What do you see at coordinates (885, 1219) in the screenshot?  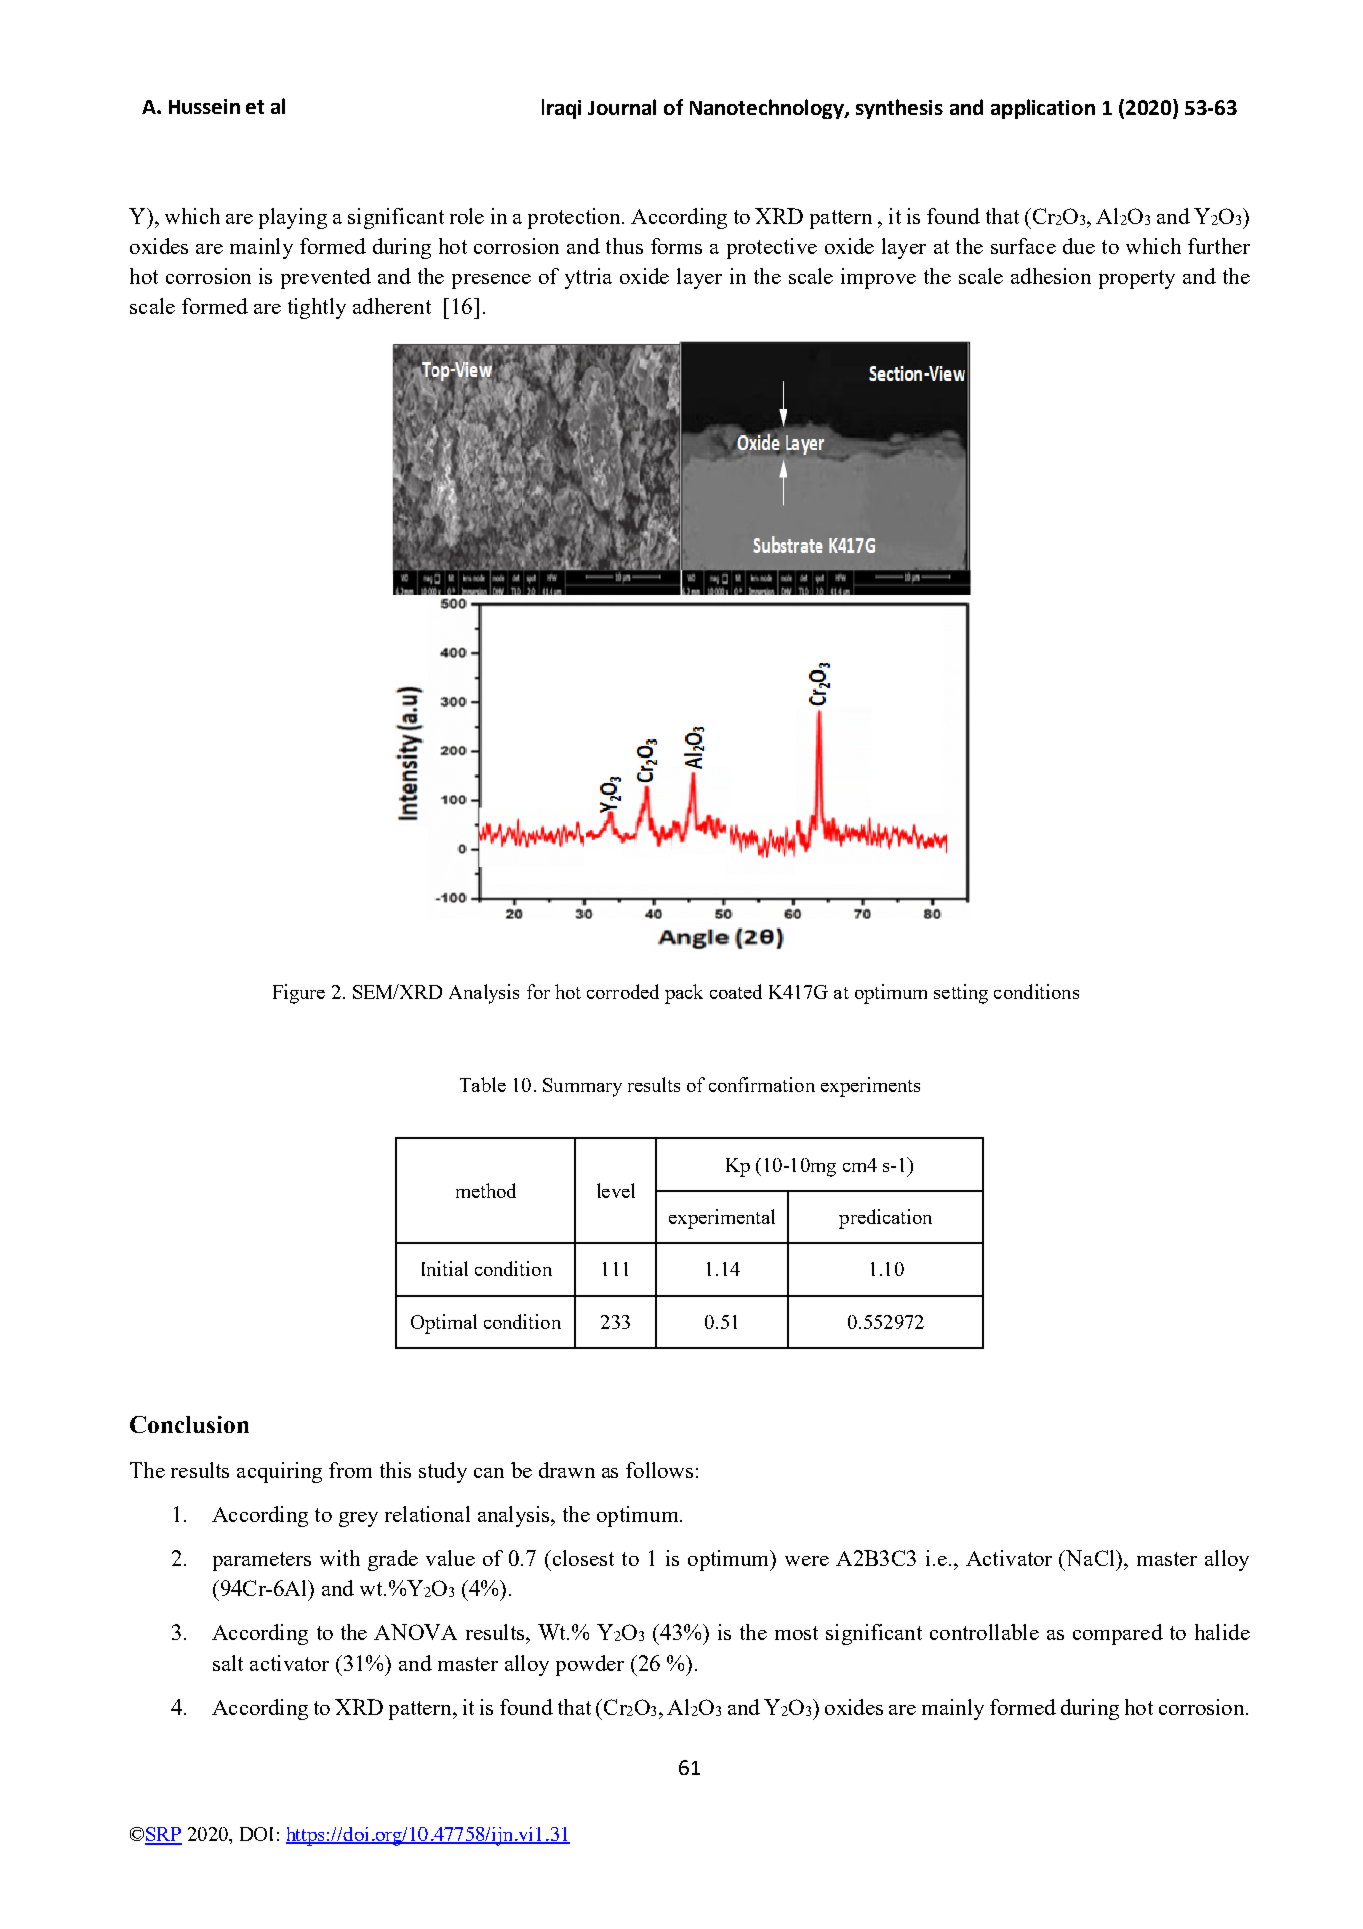 I see `predication` at bounding box center [885, 1219].
